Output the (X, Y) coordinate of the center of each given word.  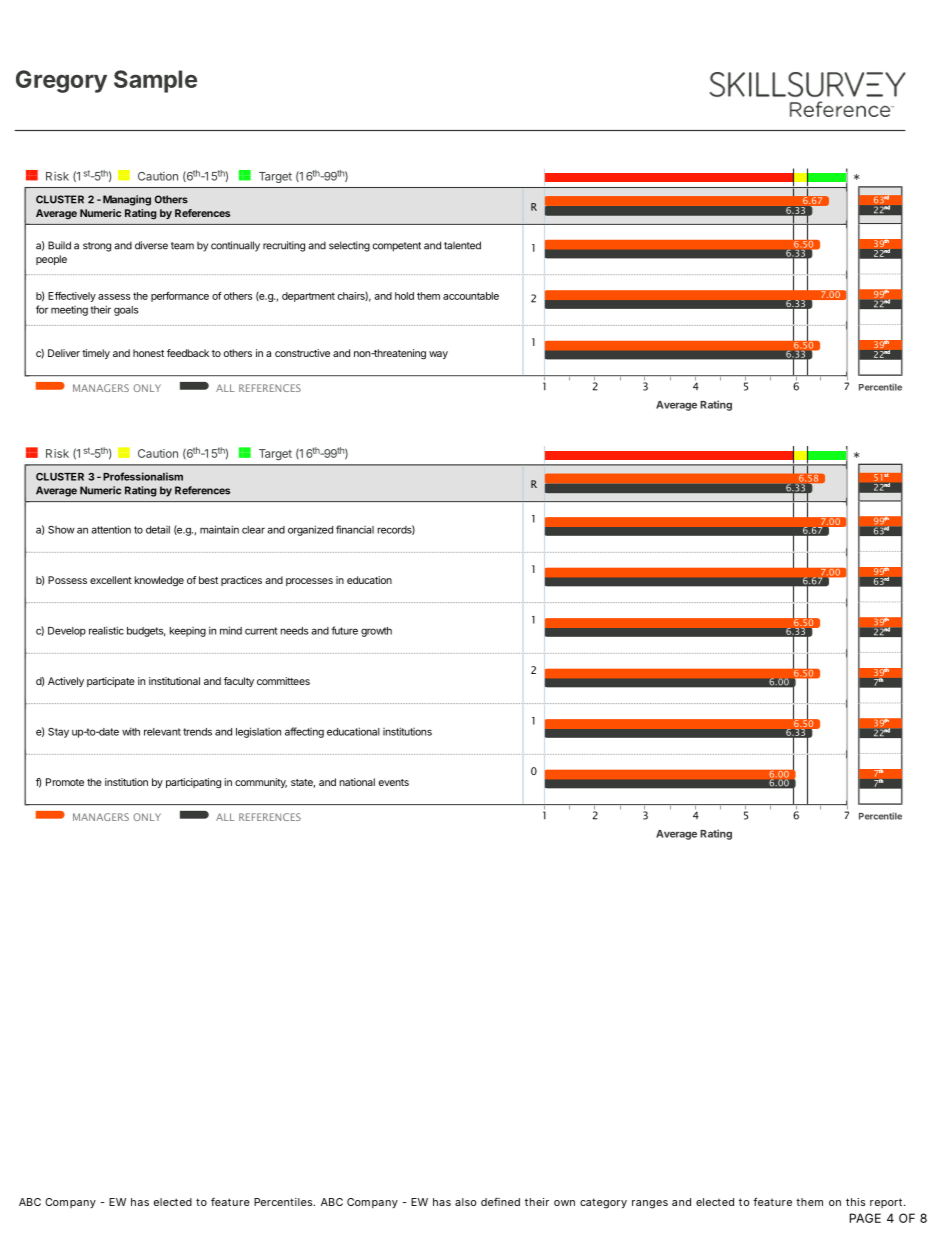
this (855, 1202)
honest (148, 353)
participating (193, 783)
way (438, 355)
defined (500, 1202)
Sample (155, 81)
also (465, 1202)
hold (404, 296)
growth (376, 632)
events (394, 782)
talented (462, 245)
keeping (188, 632)
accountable (471, 296)
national (357, 782)
